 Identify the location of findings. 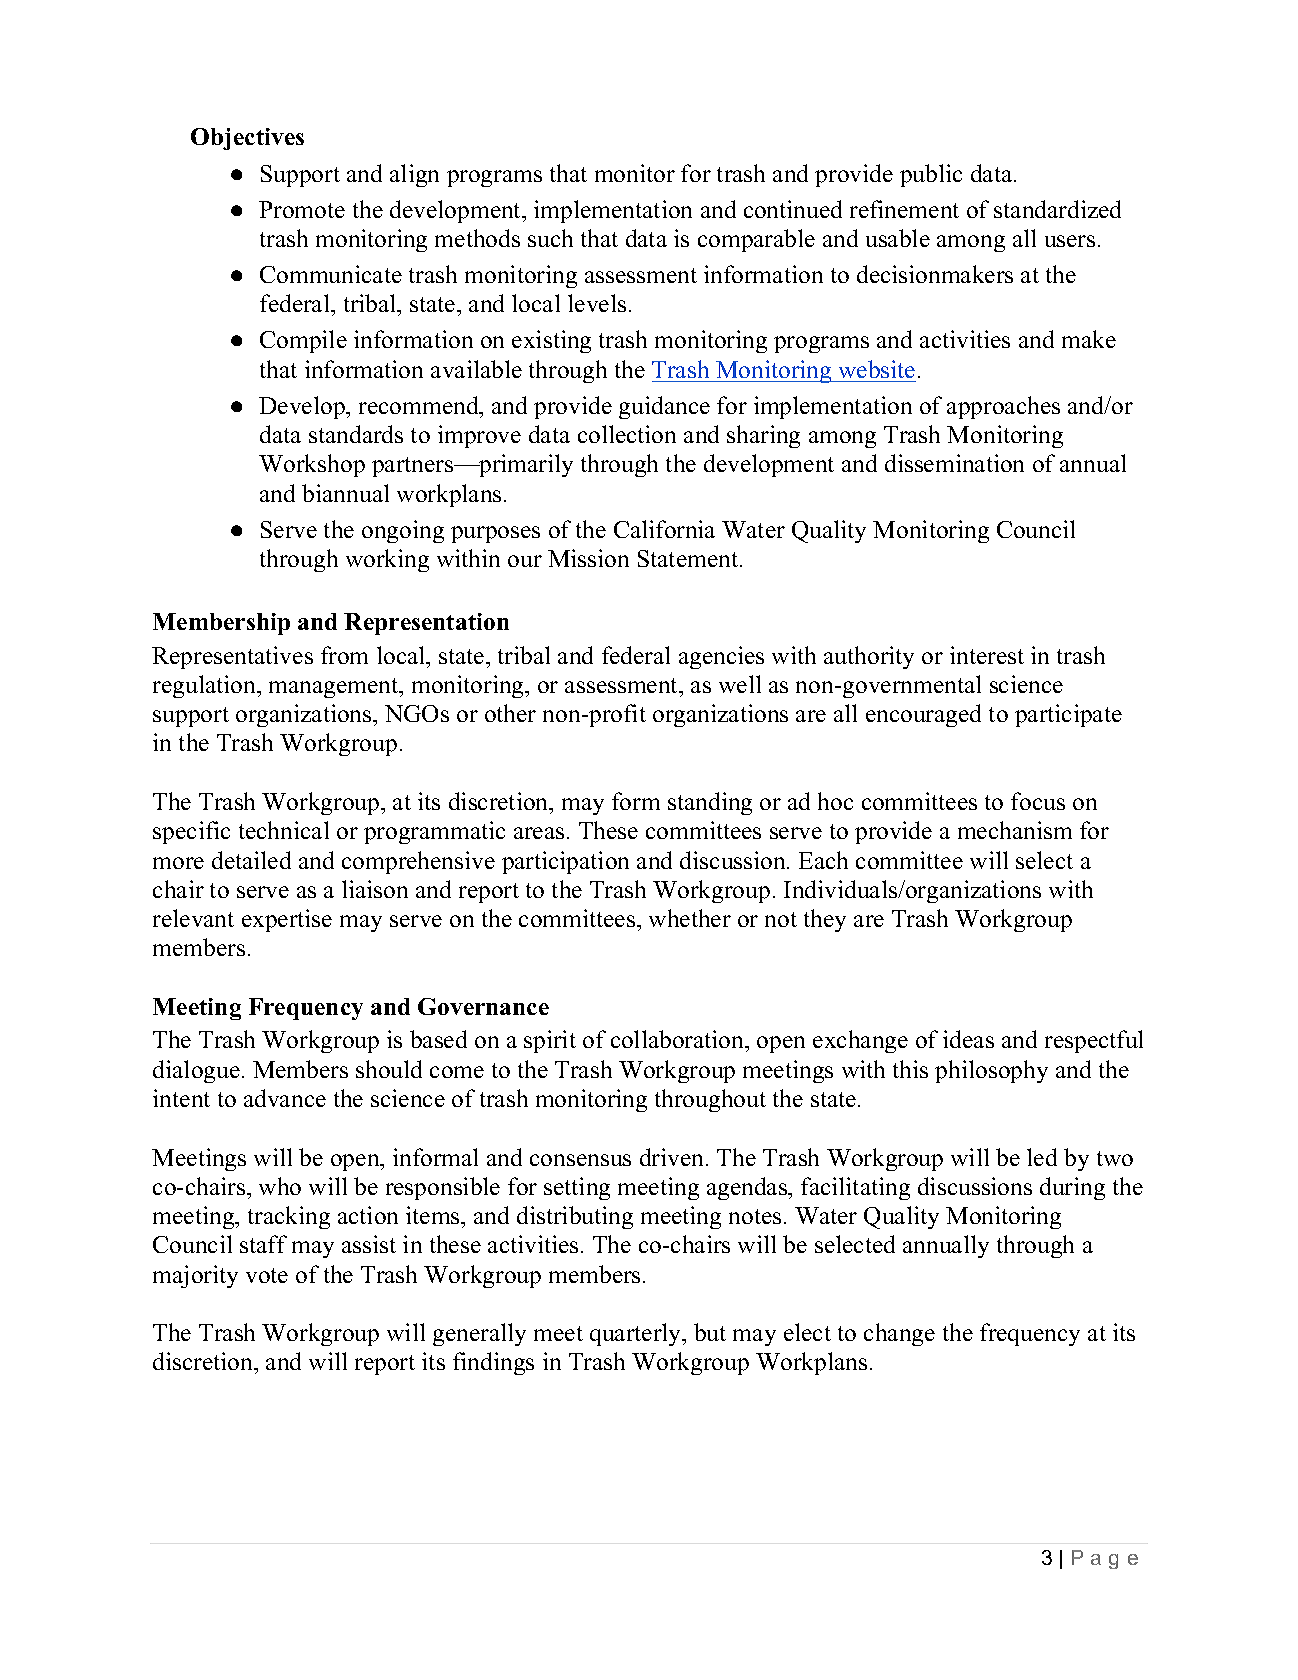
(493, 1363).
